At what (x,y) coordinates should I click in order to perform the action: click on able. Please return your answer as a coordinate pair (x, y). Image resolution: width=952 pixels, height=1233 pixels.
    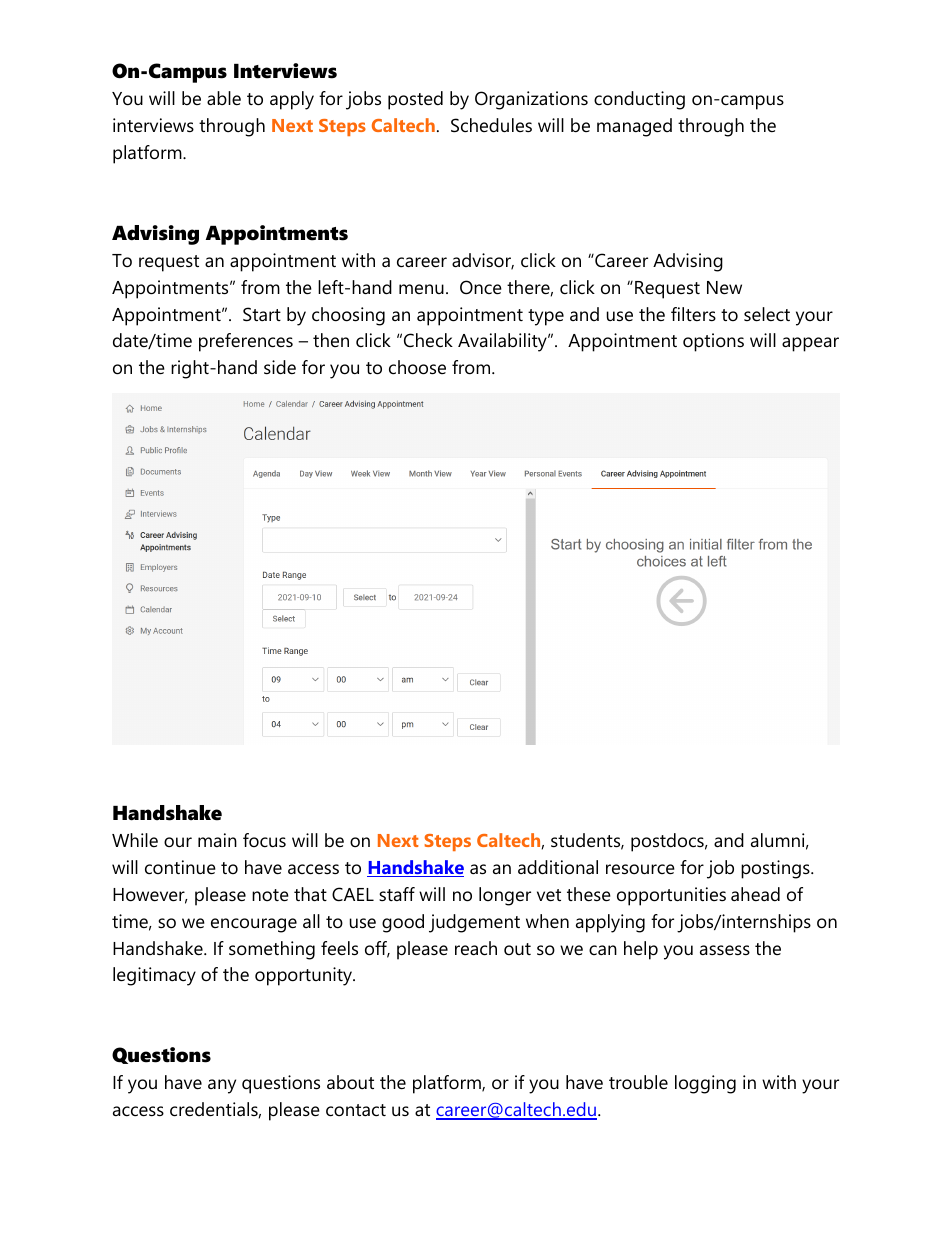
    Looking at the image, I should click on (224, 98).
